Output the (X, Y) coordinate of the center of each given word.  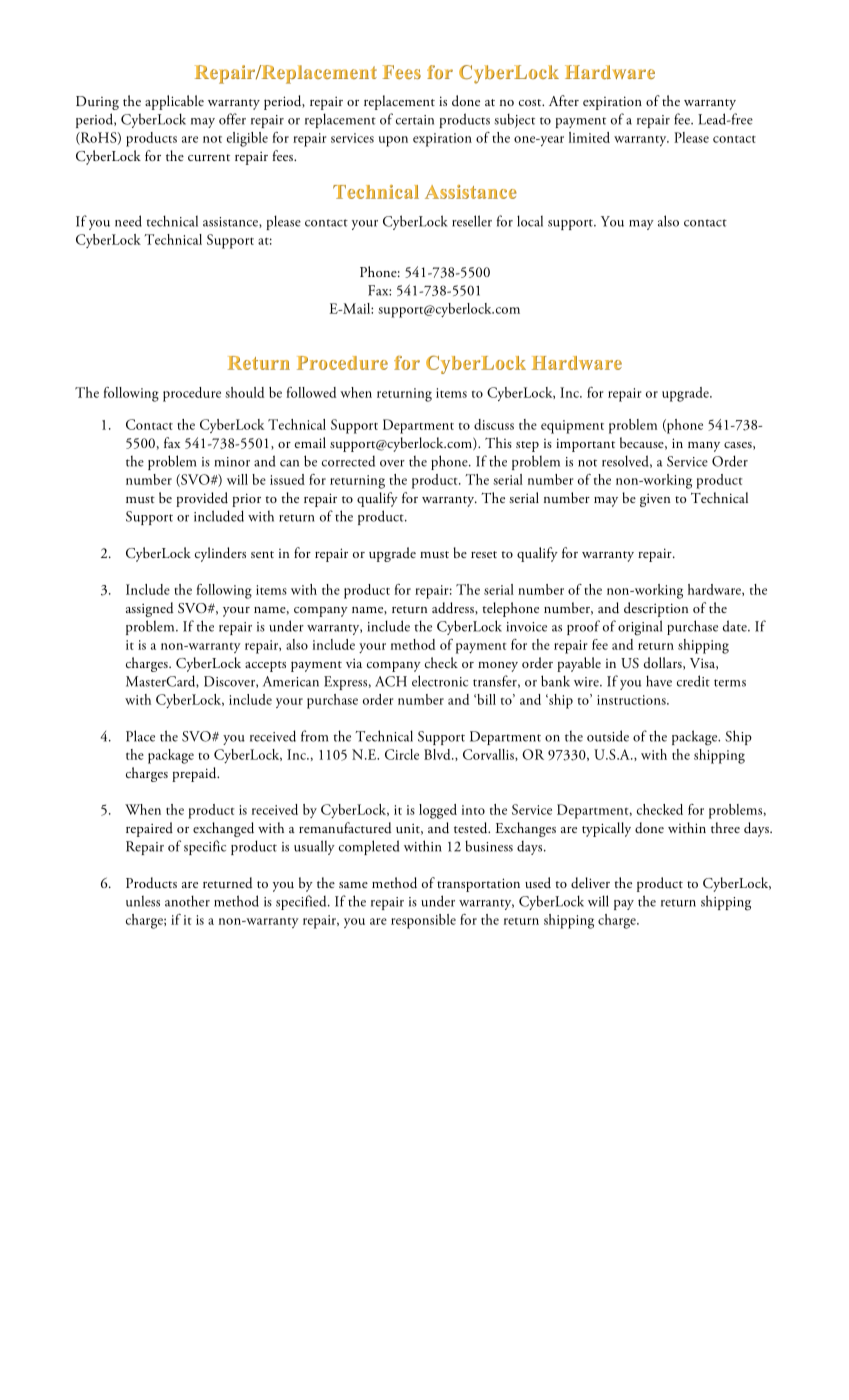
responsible (423, 921)
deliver (590, 883)
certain (415, 120)
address (454, 608)
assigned (150, 609)
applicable (174, 102)
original (640, 628)
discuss (494, 424)
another (187, 901)
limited (589, 137)
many (704, 447)
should (244, 392)
